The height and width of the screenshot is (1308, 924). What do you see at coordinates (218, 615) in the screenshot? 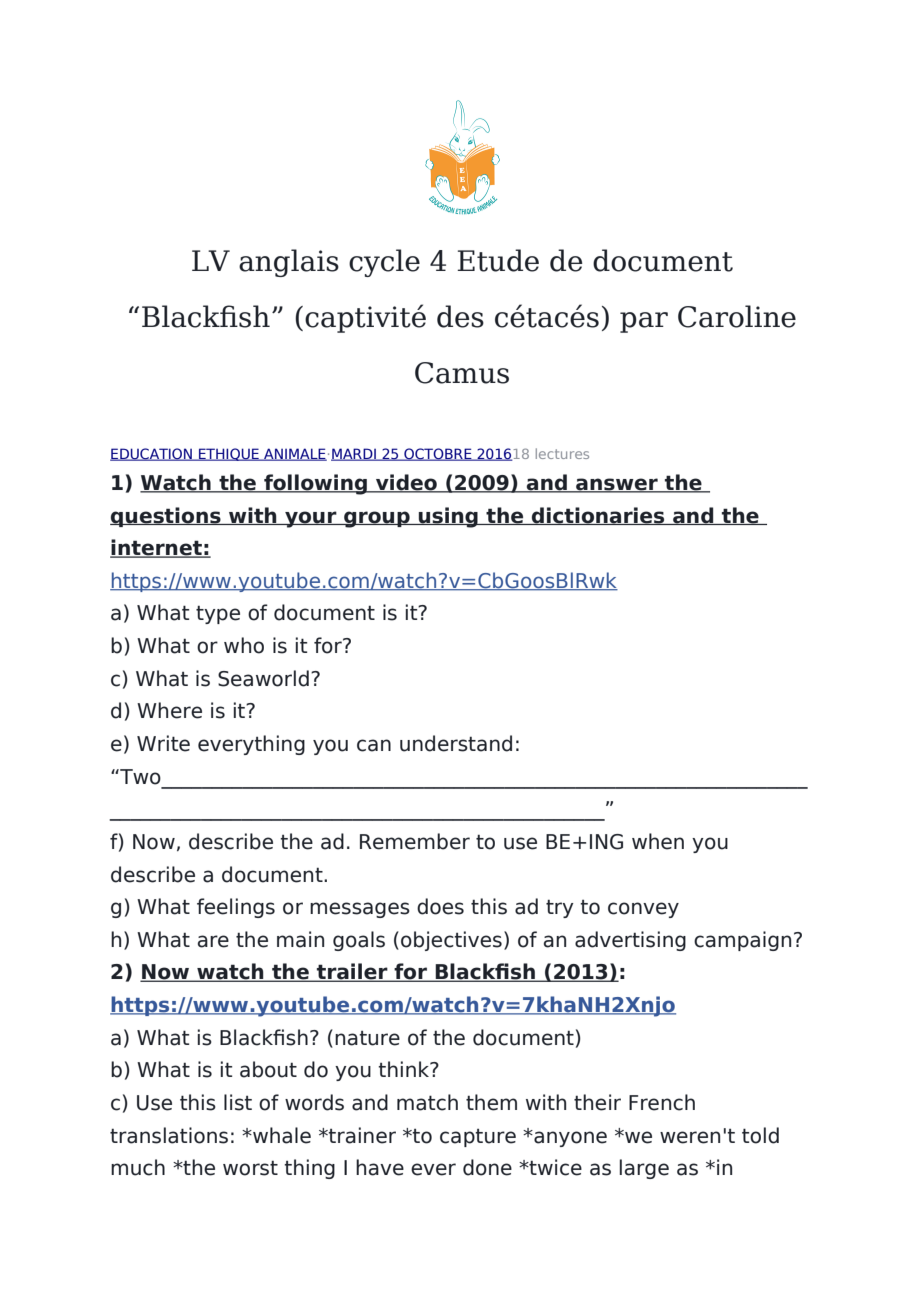
I see `type` at bounding box center [218, 615].
